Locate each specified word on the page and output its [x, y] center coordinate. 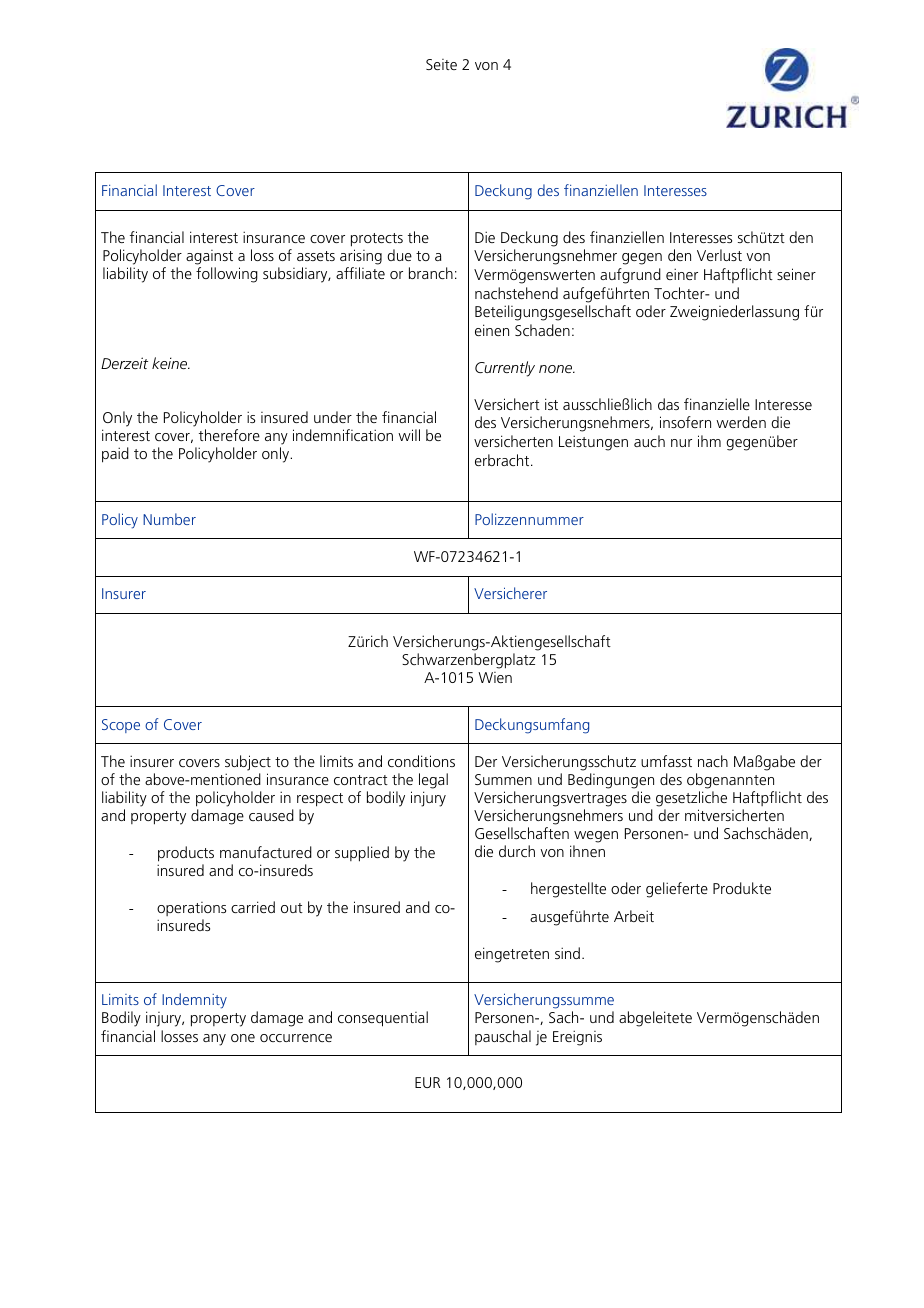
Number [169, 519]
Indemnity [194, 1001]
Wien [495, 677]
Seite [441, 64]
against [209, 257]
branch [431, 273]
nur [681, 443]
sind [567, 953]
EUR [427, 1082]
